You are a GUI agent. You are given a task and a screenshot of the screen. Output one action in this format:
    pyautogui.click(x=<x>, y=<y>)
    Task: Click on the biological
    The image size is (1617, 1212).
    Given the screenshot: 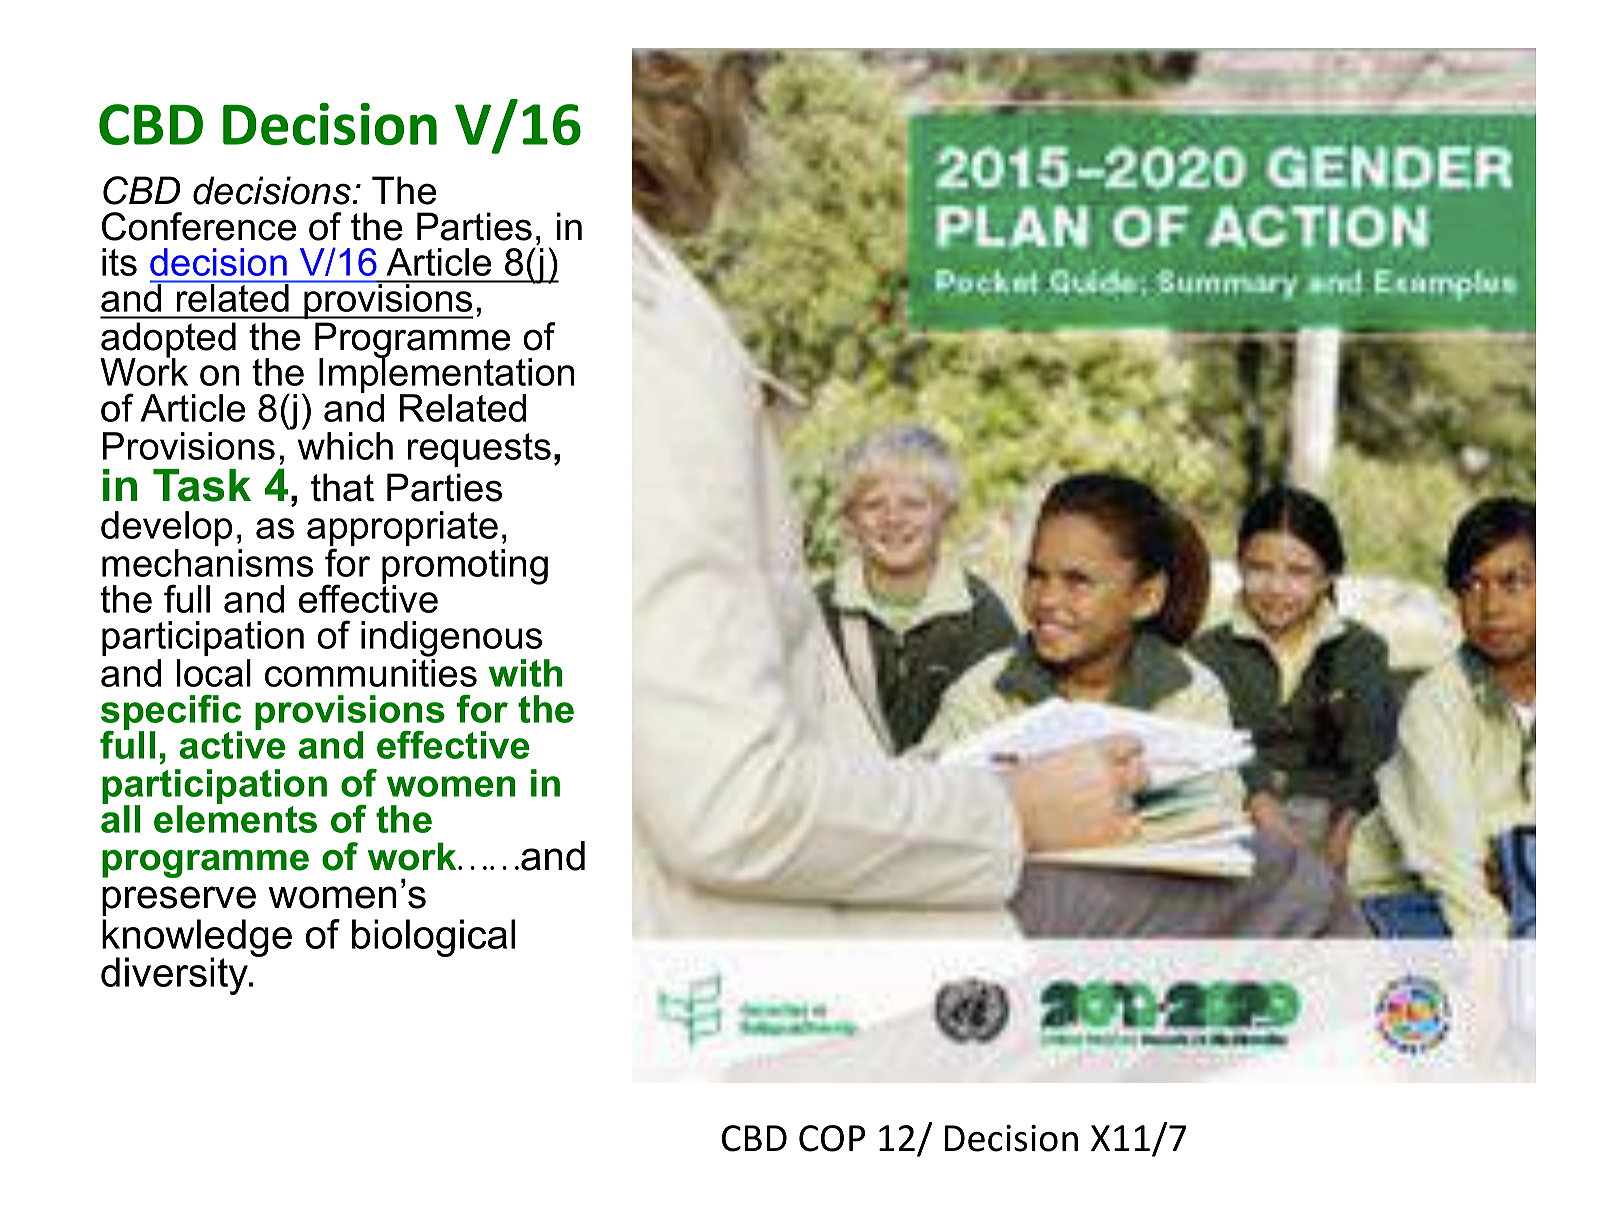 What is the action you would take?
    pyautogui.click(x=433, y=938)
